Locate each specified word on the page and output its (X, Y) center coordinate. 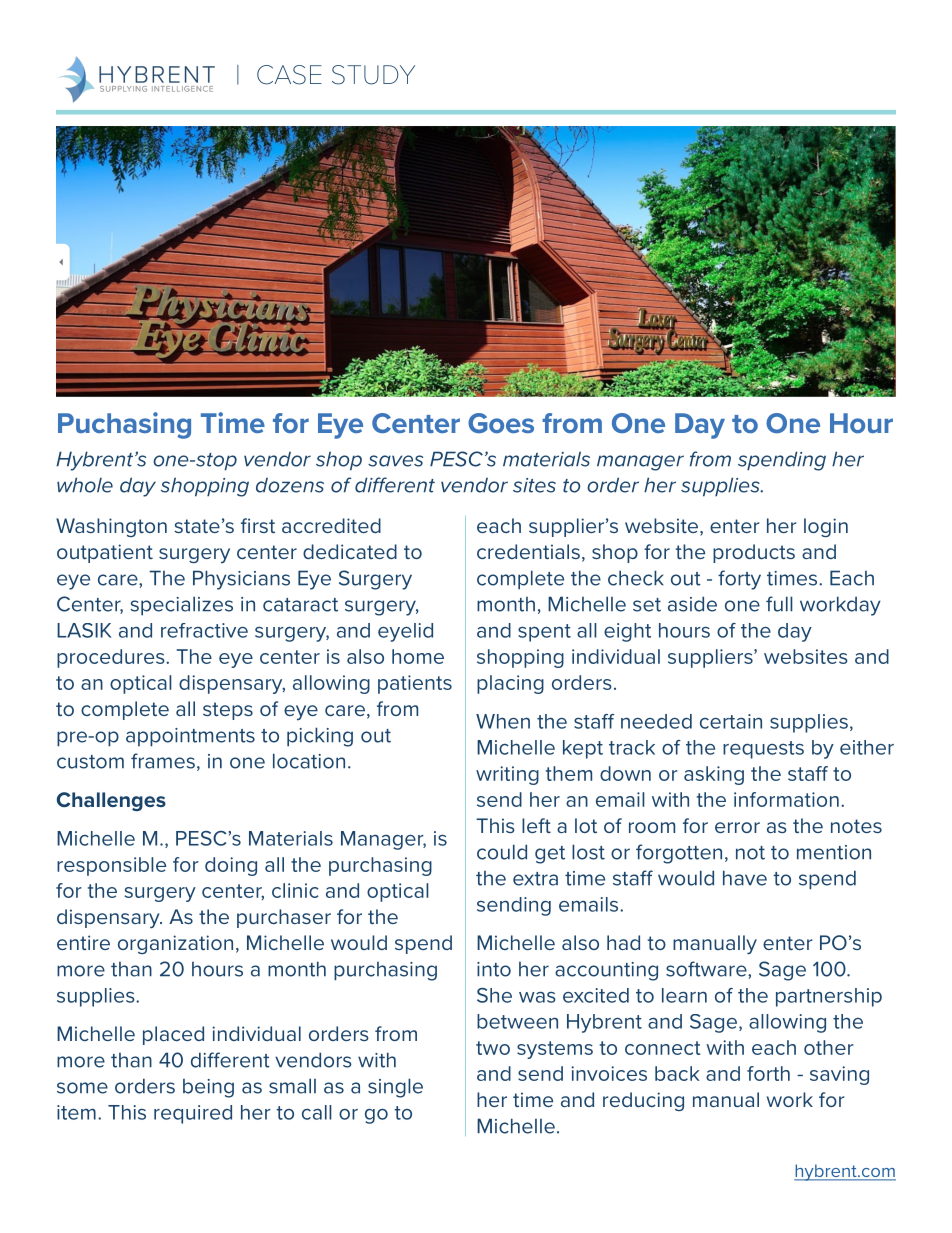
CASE (289, 75)
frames (163, 761)
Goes (501, 423)
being (208, 1088)
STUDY (373, 75)
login (826, 527)
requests (763, 750)
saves (395, 461)
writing (507, 775)
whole (85, 485)
